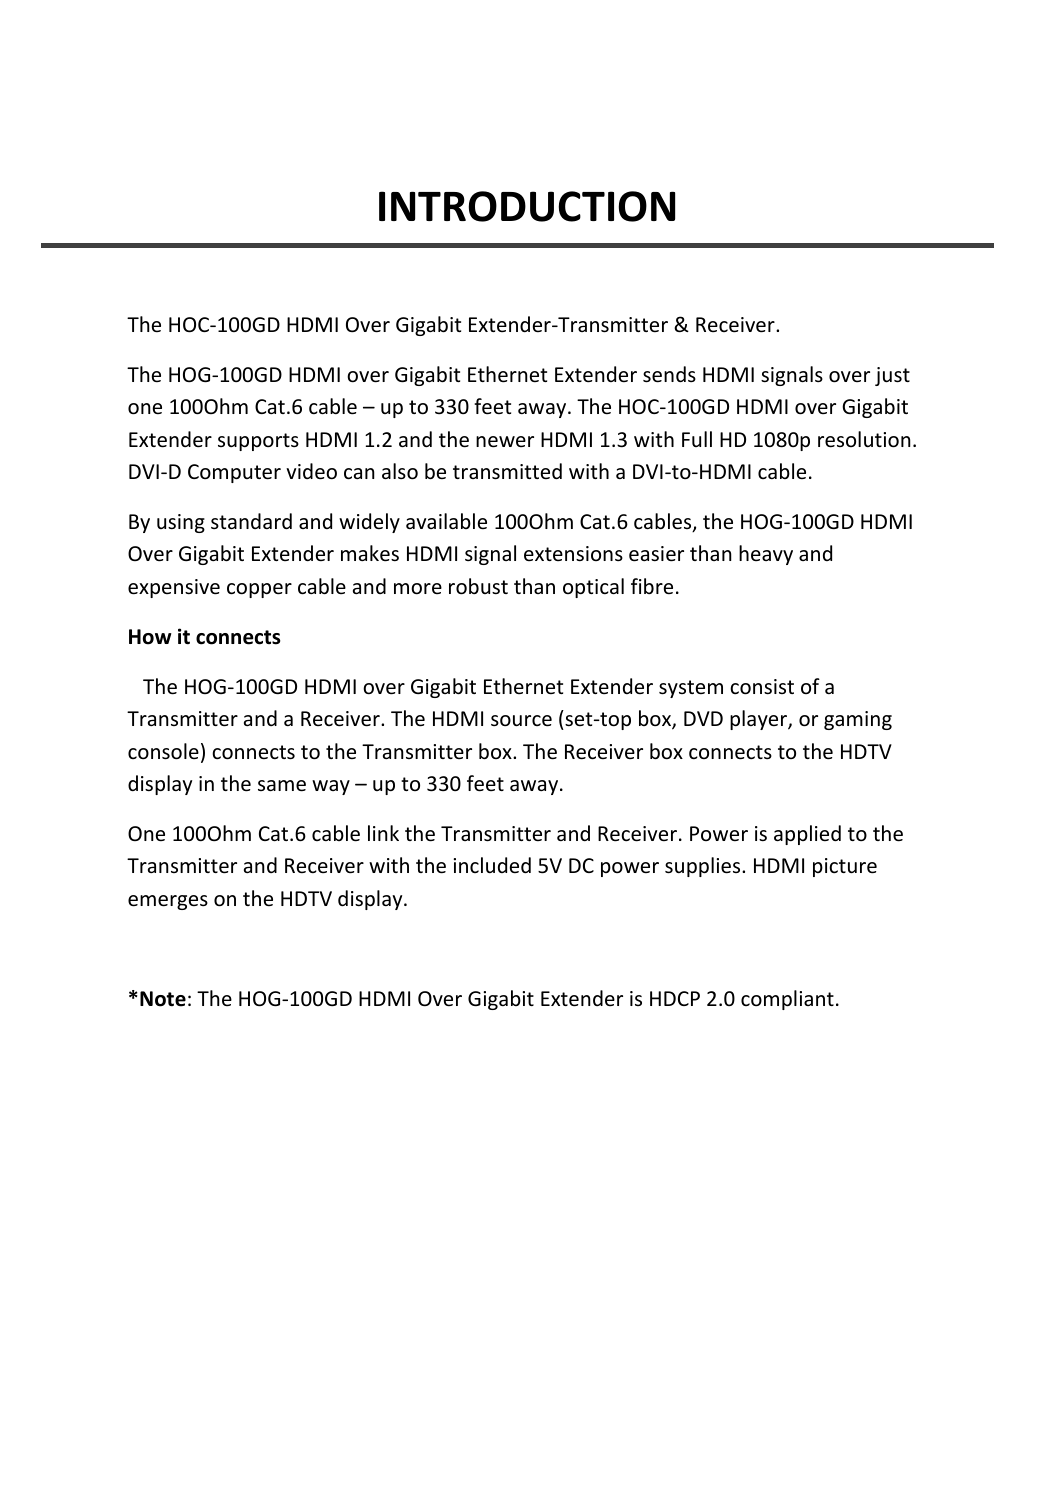 The width and height of the screenshot is (1055, 1493). Describe the element at coordinates (892, 376) in the screenshot. I see `just` at that location.
